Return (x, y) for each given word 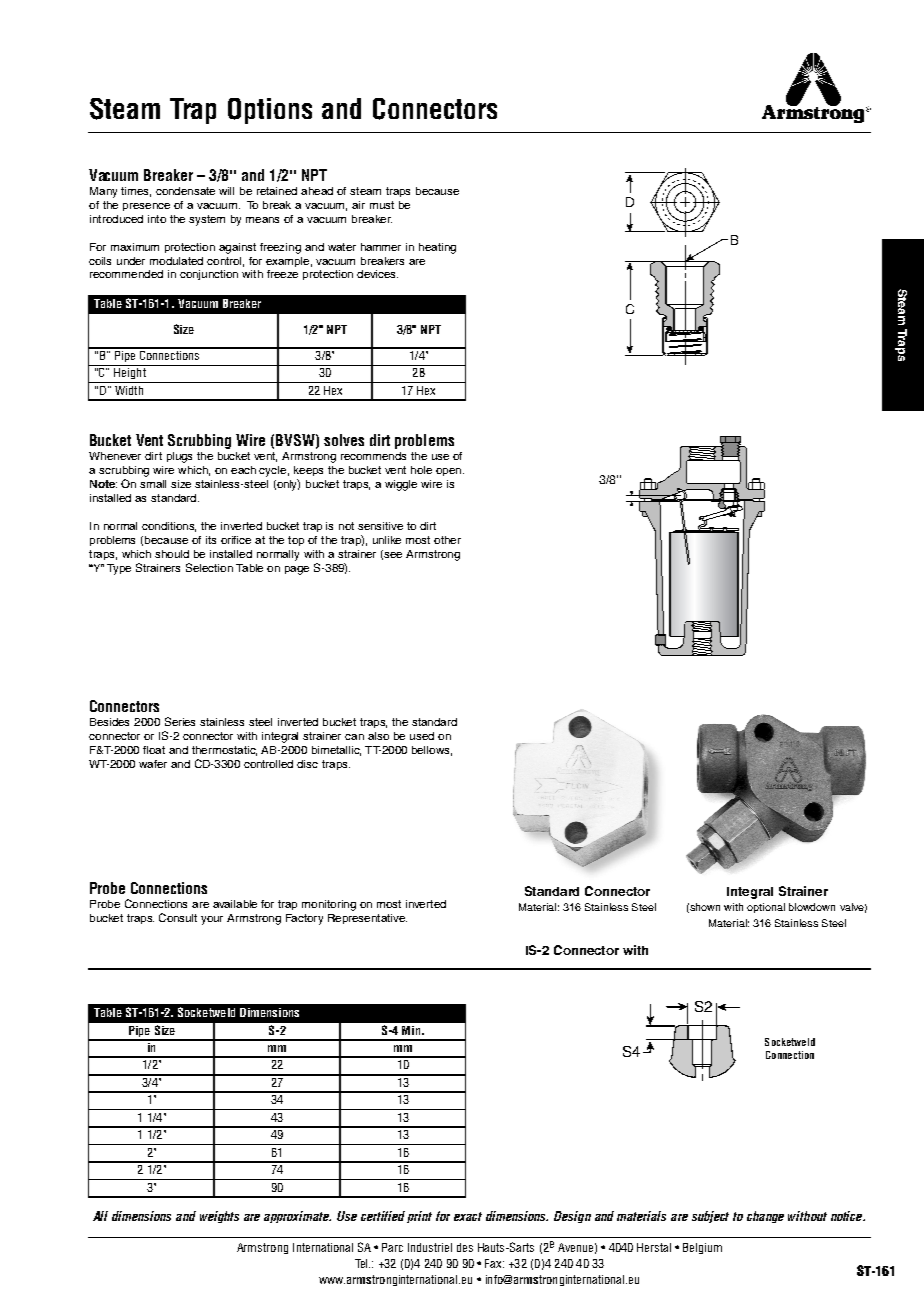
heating (437, 248)
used (422, 736)
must (382, 205)
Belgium (702, 1248)
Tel (362, 1263)
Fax (494, 1263)
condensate (185, 191)
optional (766, 908)
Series (180, 721)
